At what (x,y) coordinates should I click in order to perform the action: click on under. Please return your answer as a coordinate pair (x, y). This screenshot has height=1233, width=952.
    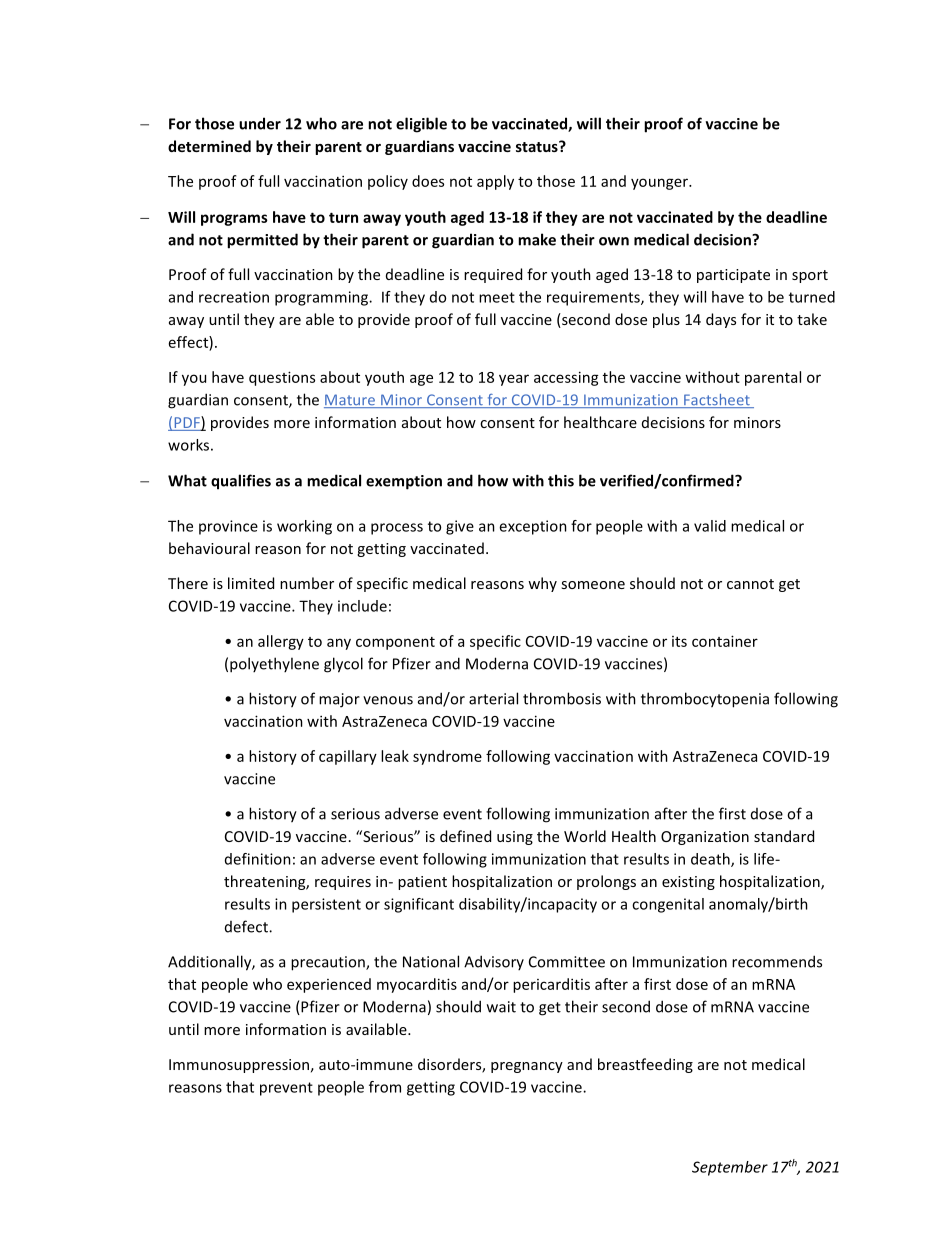
    Looking at the image, I should click on (260, 123).
